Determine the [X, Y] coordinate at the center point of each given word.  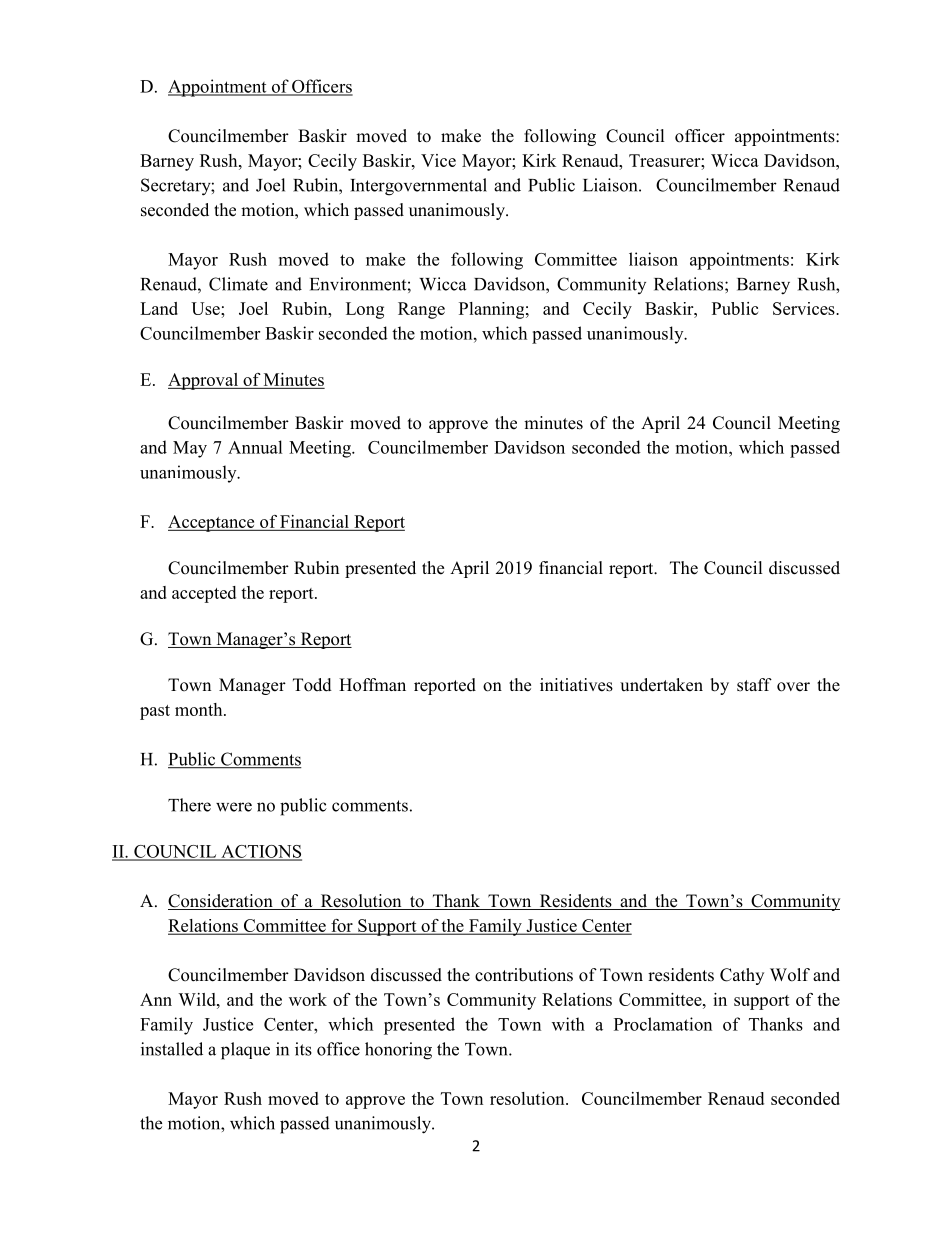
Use [206, 308]
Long [365, 310]
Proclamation [663, 1024]
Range [421, 310]
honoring [398, 1051]
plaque [245, 1051]
